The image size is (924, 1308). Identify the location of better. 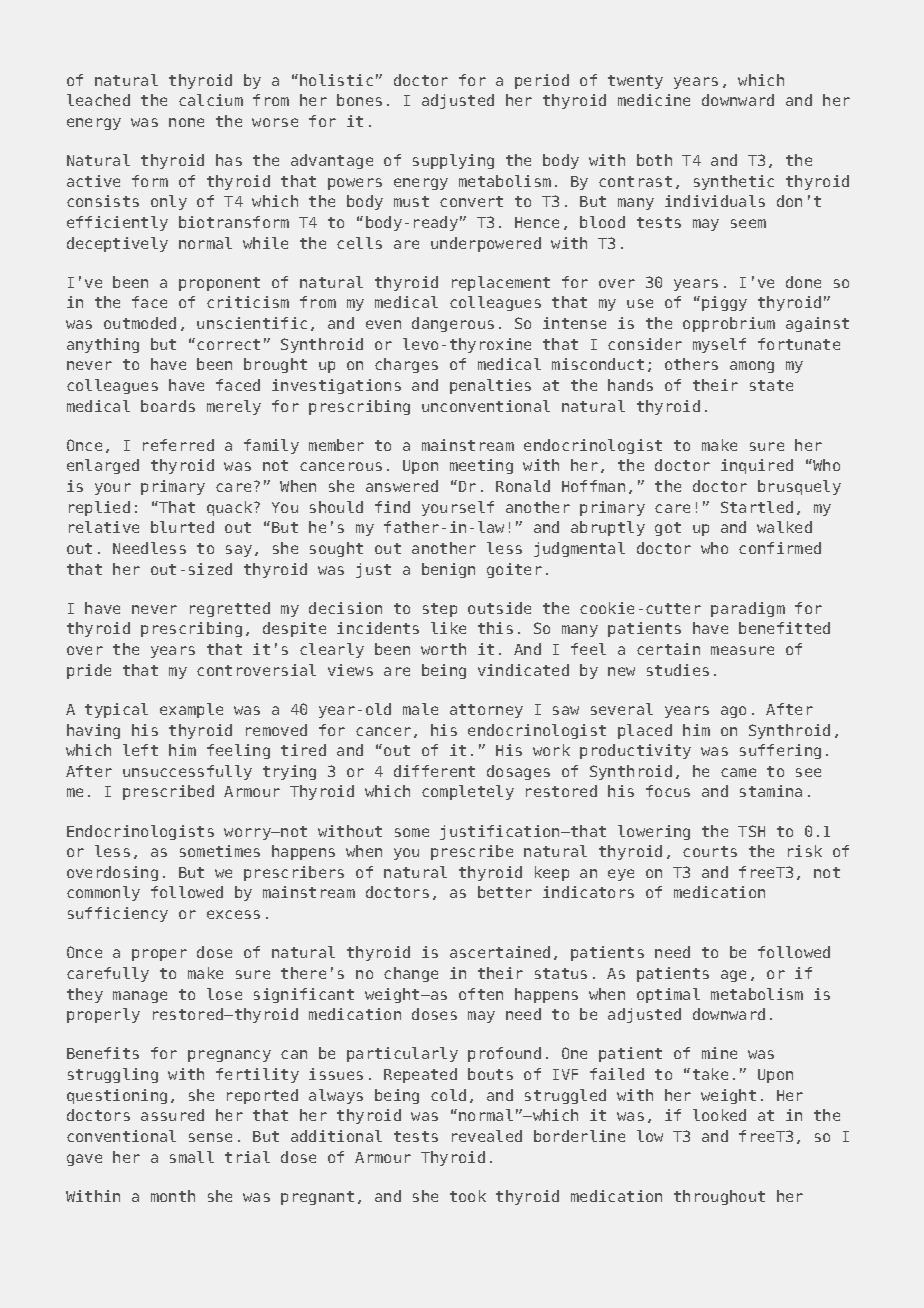
(505, 892).
